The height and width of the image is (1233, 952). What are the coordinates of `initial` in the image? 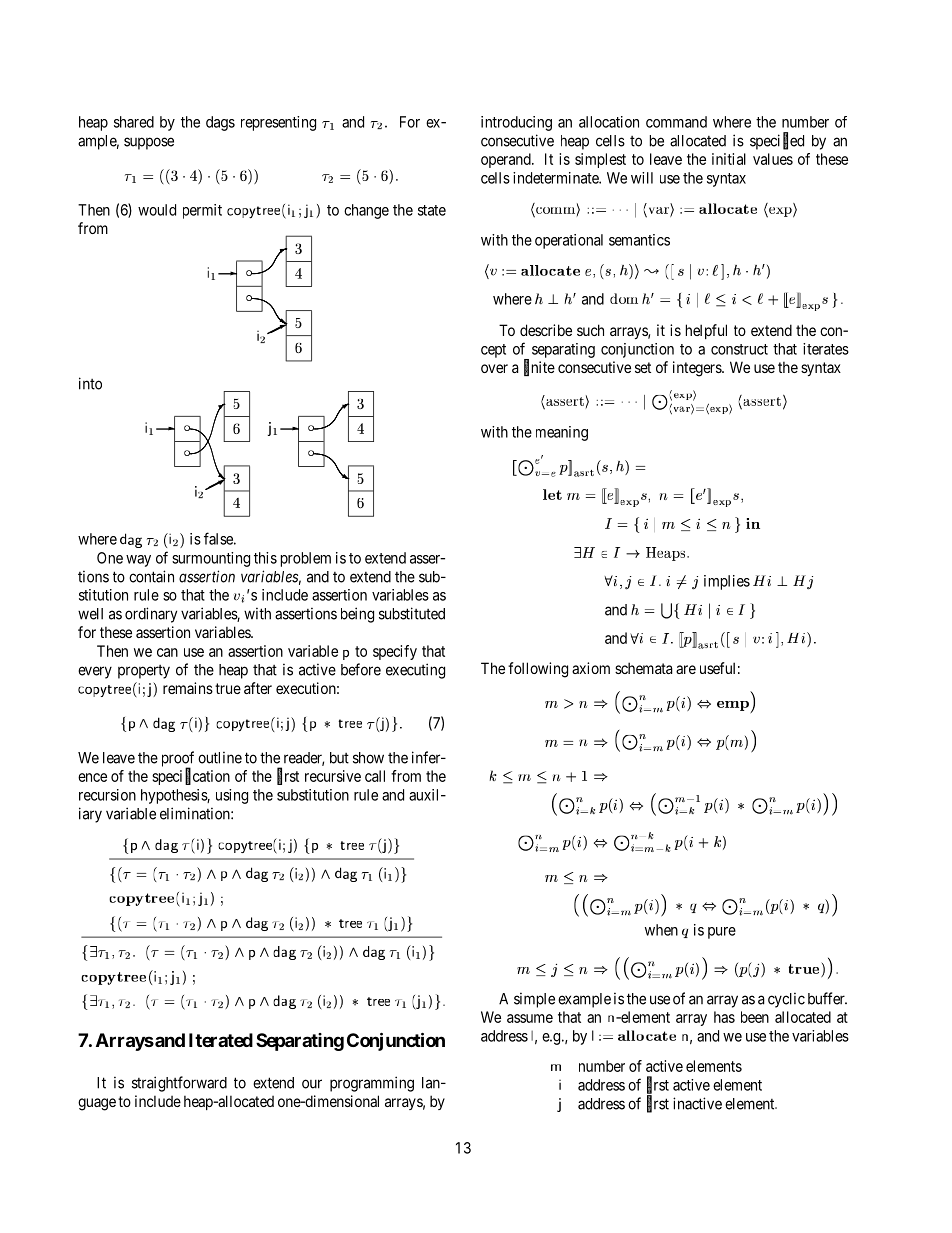 It's located at (729, 159).
